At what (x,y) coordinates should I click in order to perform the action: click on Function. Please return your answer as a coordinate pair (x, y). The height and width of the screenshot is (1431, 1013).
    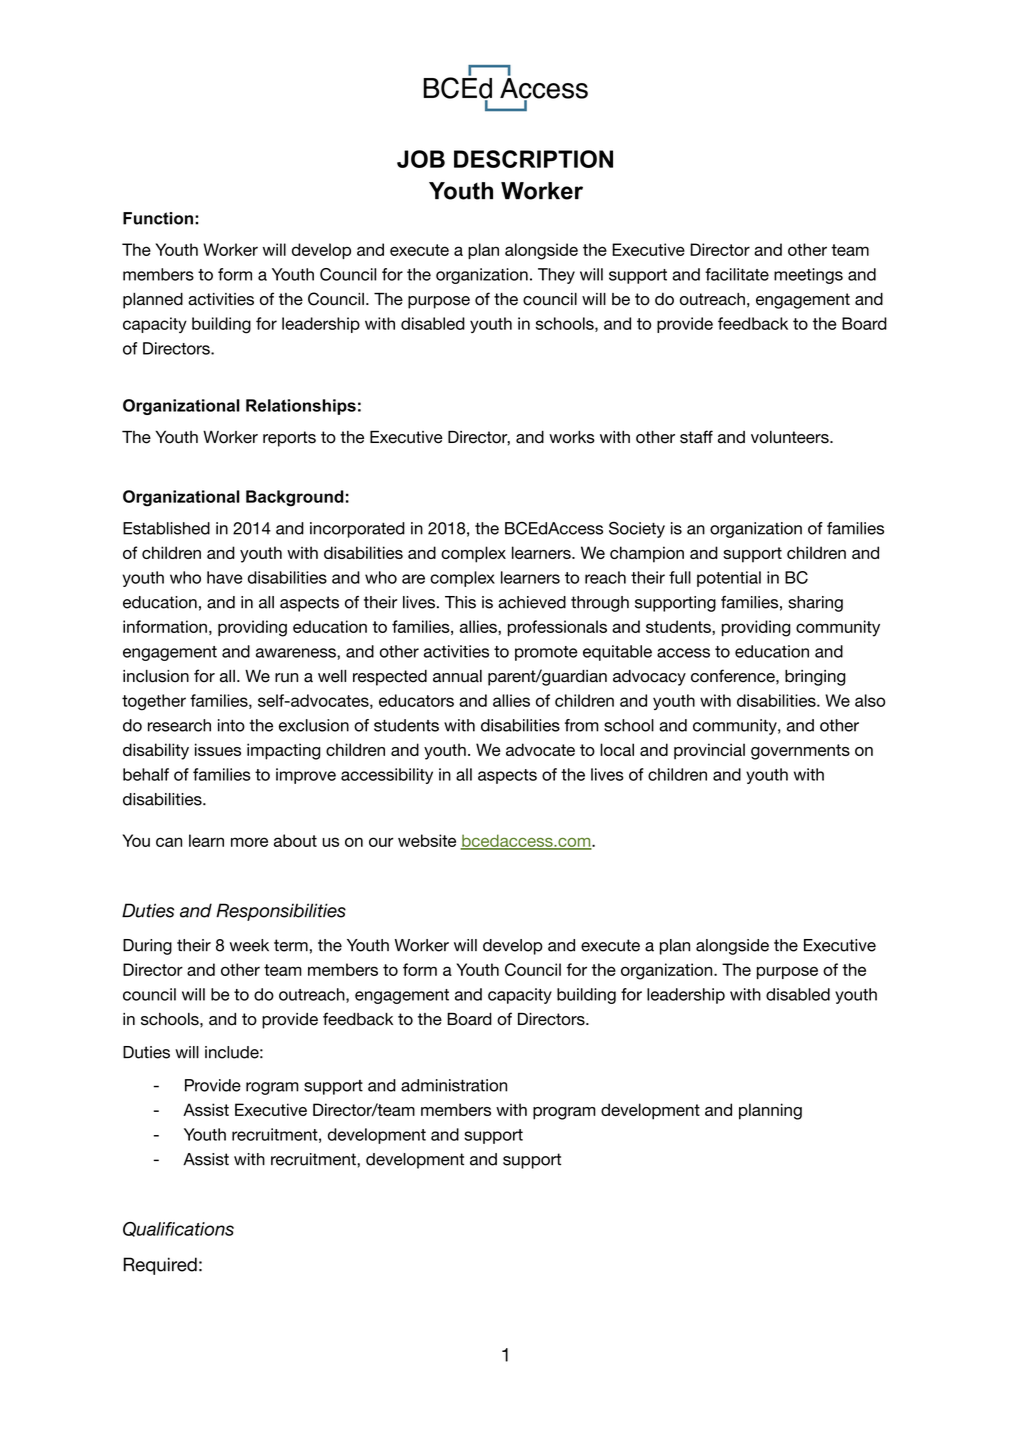
    Looking at the image, I should click on (158, 218).
